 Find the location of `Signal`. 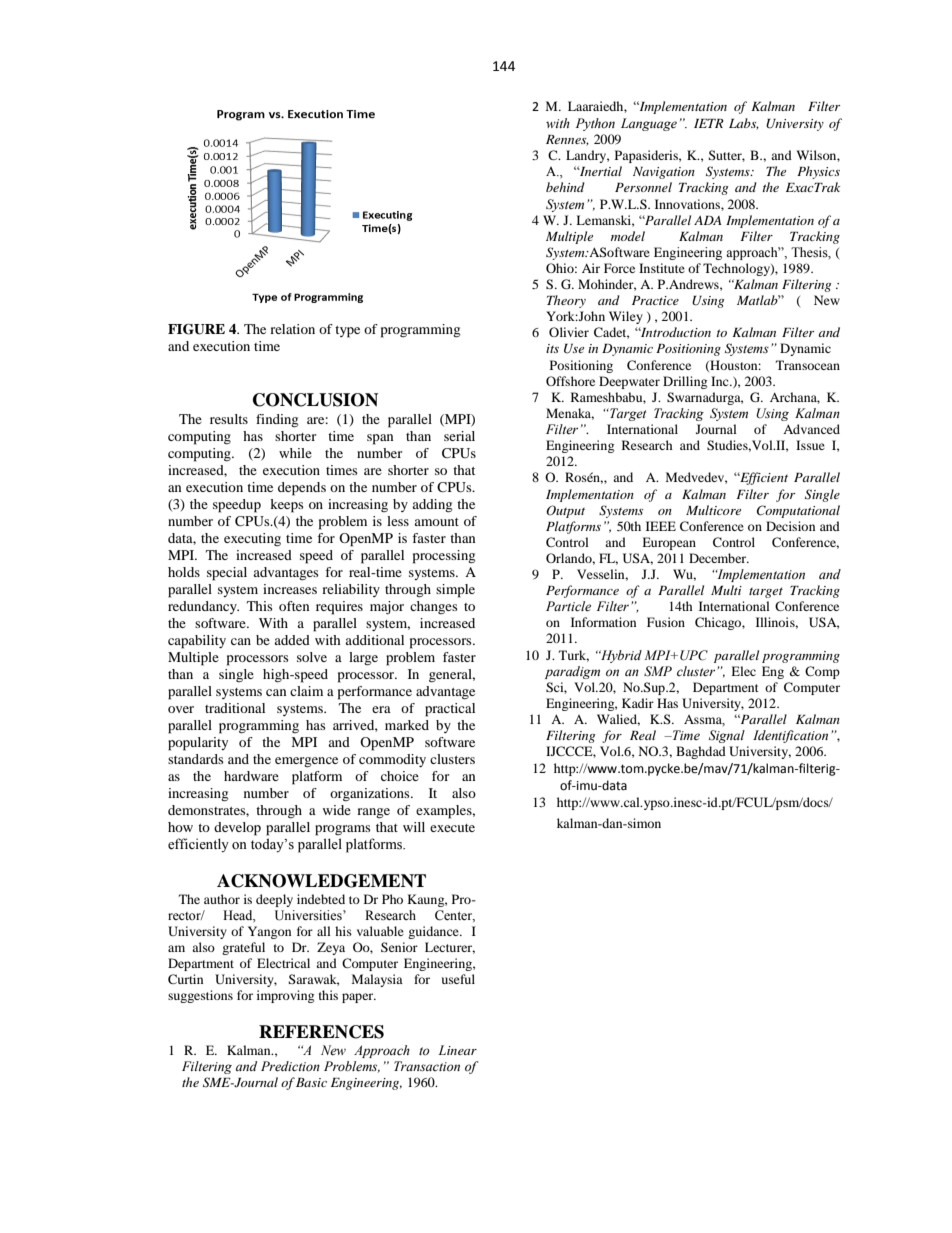

Signal is located at coordinates (727, 736).
